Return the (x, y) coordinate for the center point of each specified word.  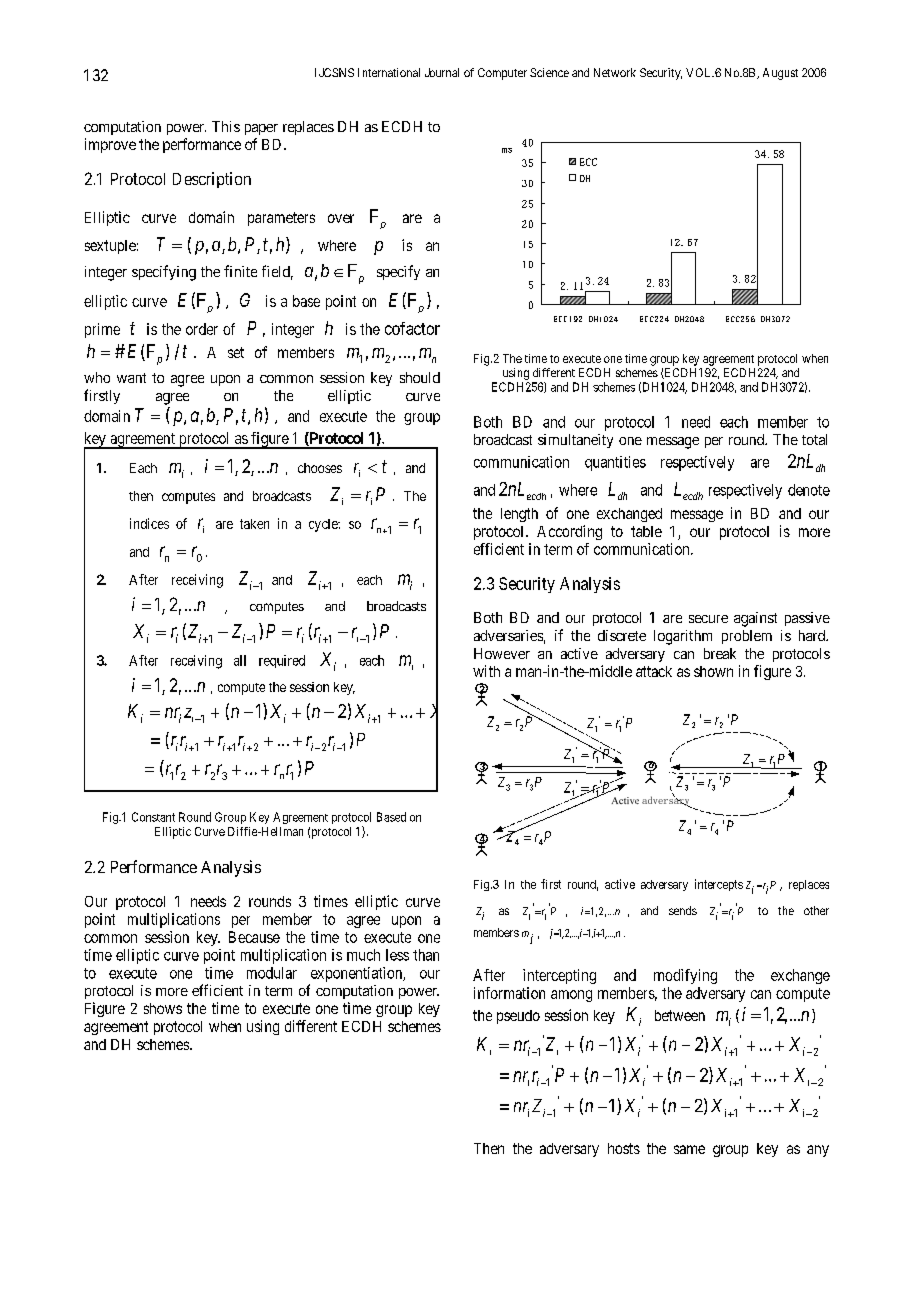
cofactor (412, 328)
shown (713, 671)
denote (809, 490)
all (240, 660)
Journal (442, 72)
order (202, 329)
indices (149, 523)
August (780, 74)
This (226, 126)
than (426, 955)
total (814, 439)
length (519, 515)
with (486, 671)
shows (163, 1008)
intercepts (719, 885)
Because (254, 937)
